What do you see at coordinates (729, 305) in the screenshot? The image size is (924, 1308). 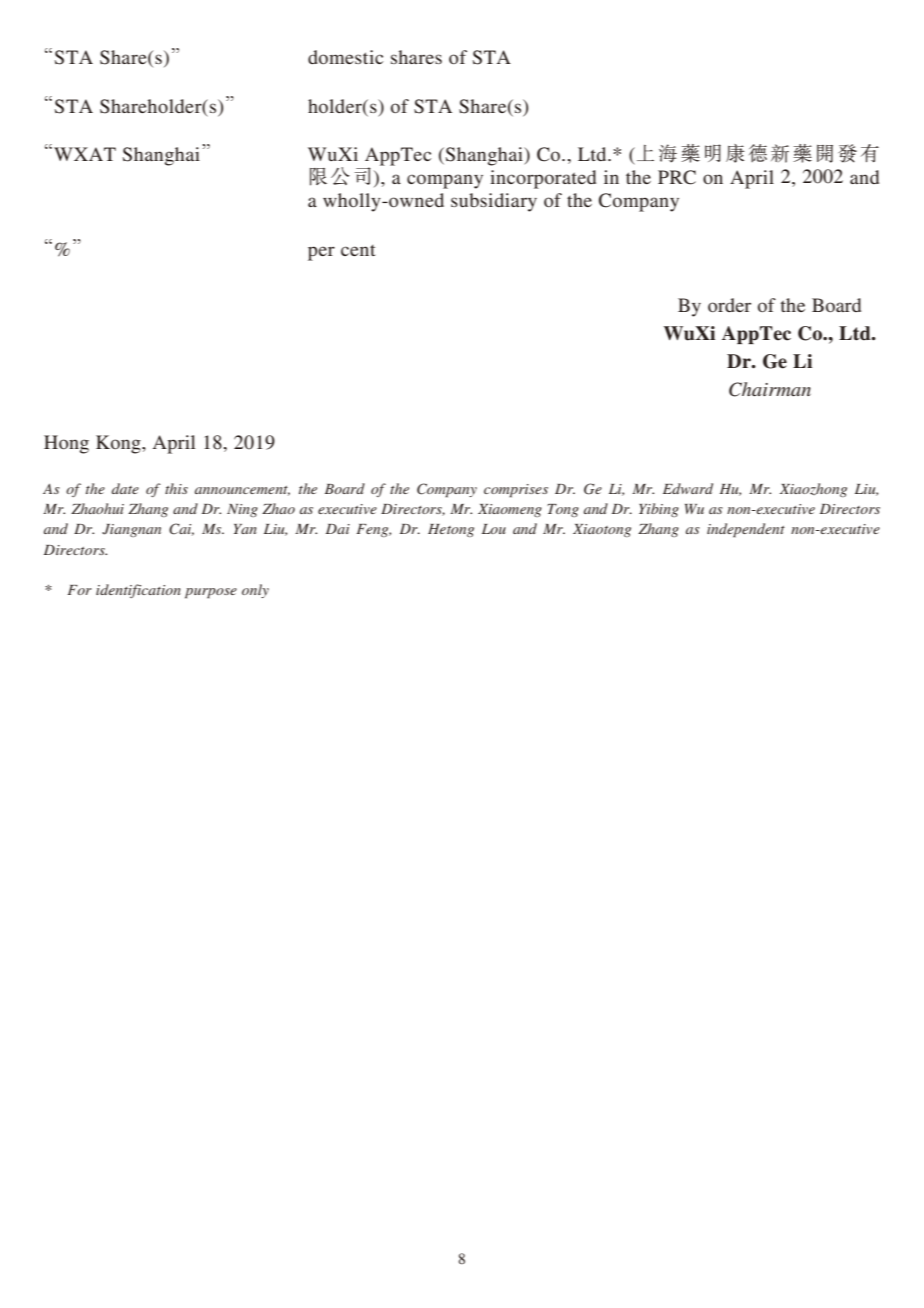 I see `order` at bounding box center [729, 305].
